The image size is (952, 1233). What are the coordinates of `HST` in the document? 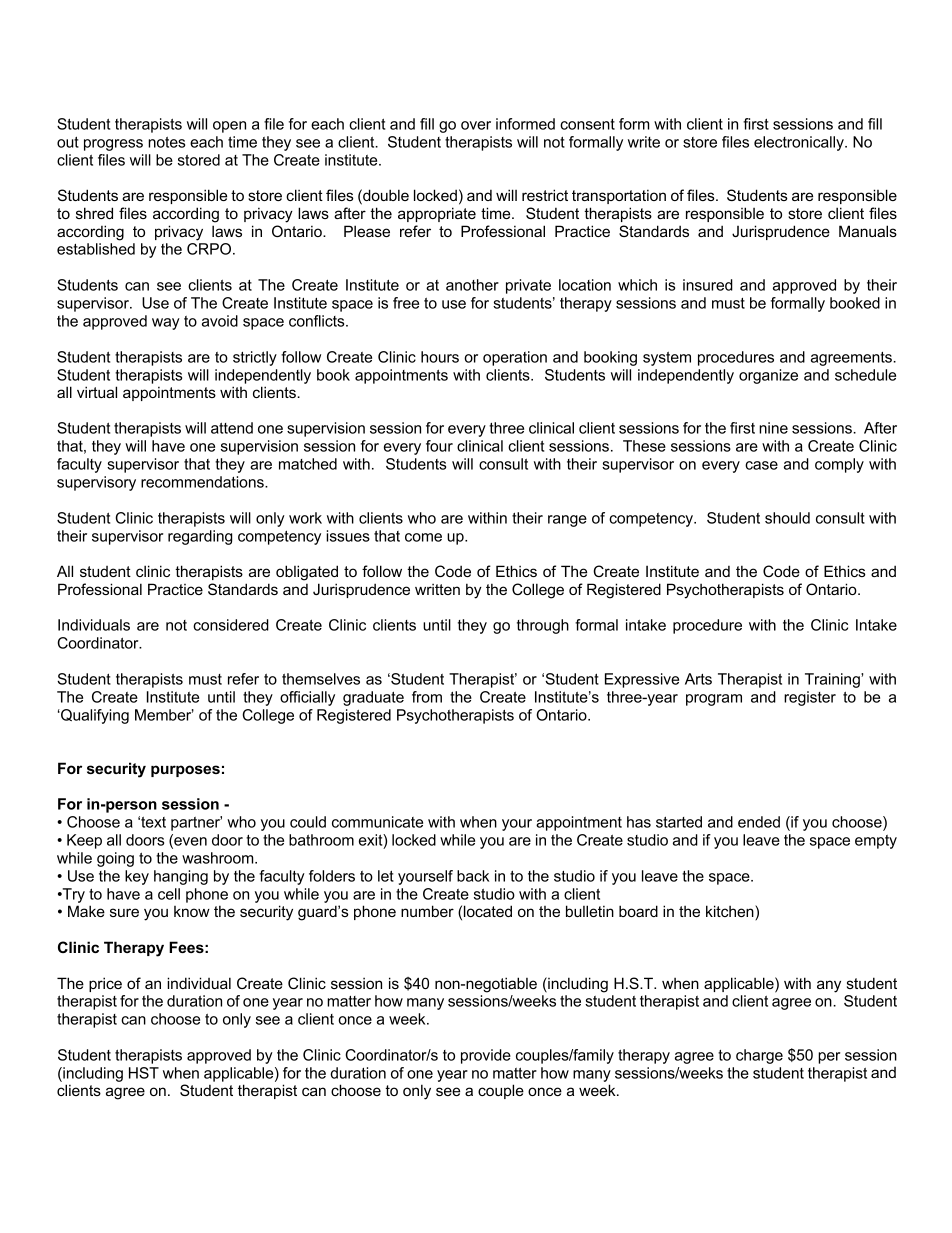 It's located at (144, 1073).
